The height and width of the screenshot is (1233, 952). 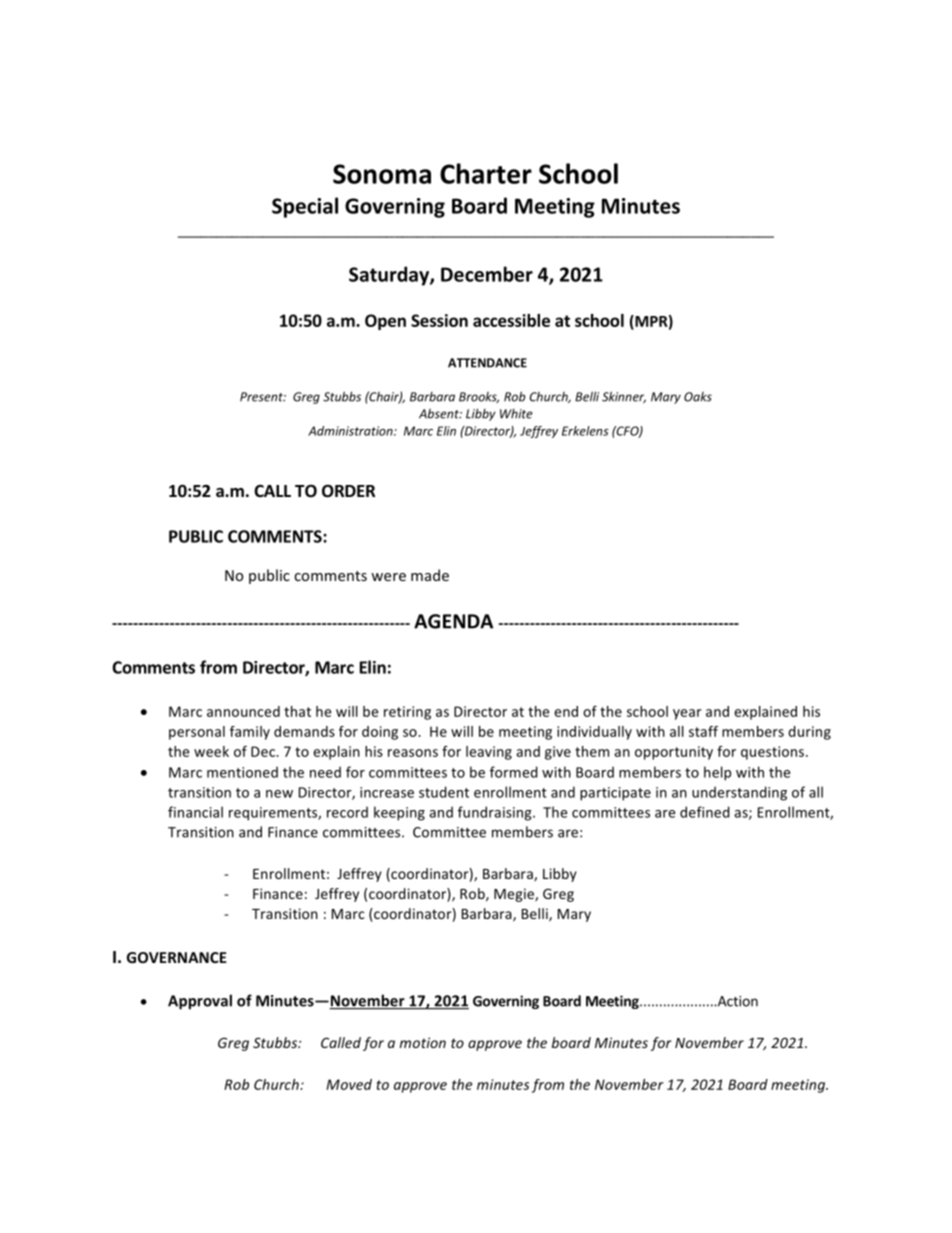 I want to click on ATTENDANCE, so click(x=487, y=363).
